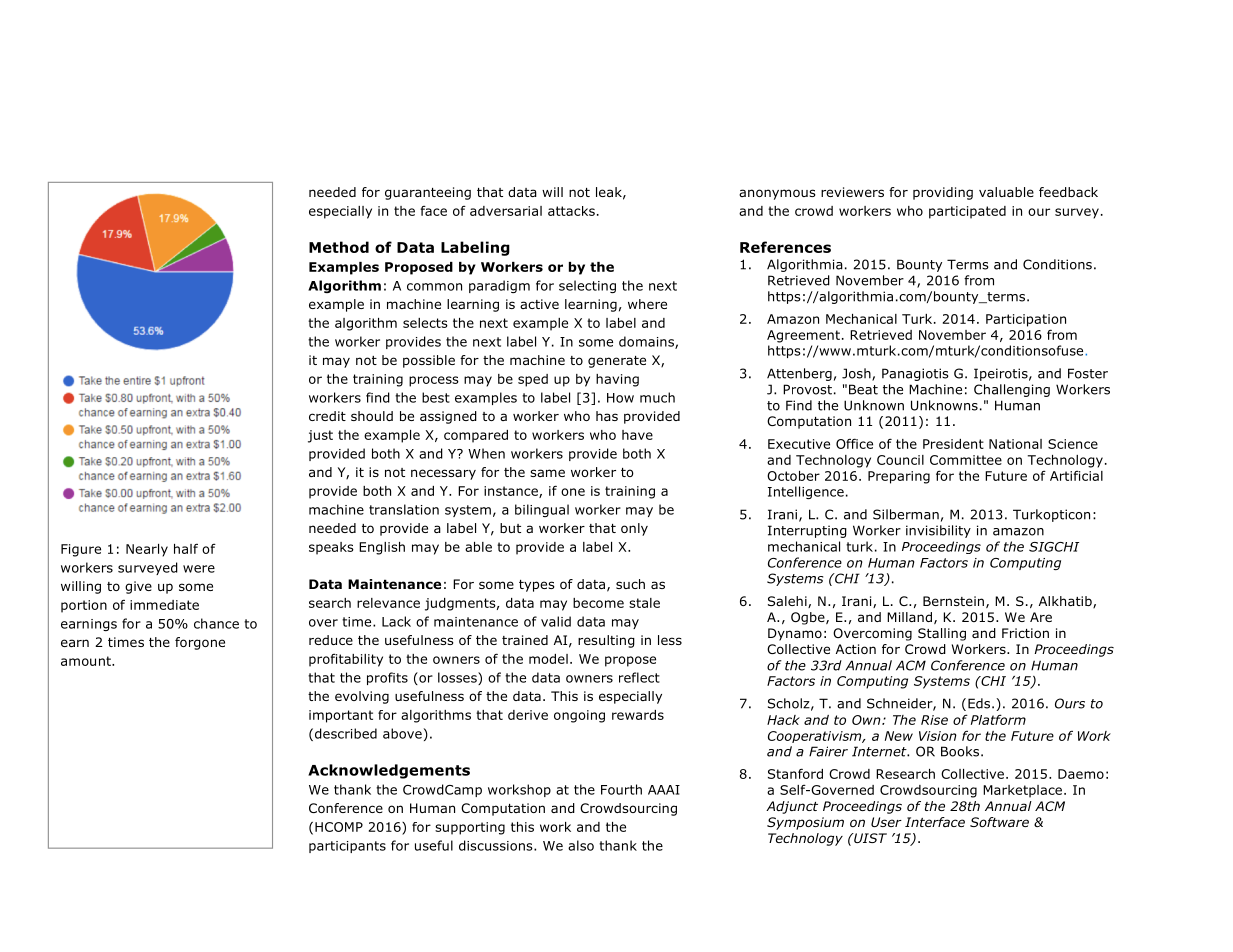 This screenshot has width=1233, height=952. Describe the element at coordinates (967, 212) in the screenshot. I see `participated` at that location.
